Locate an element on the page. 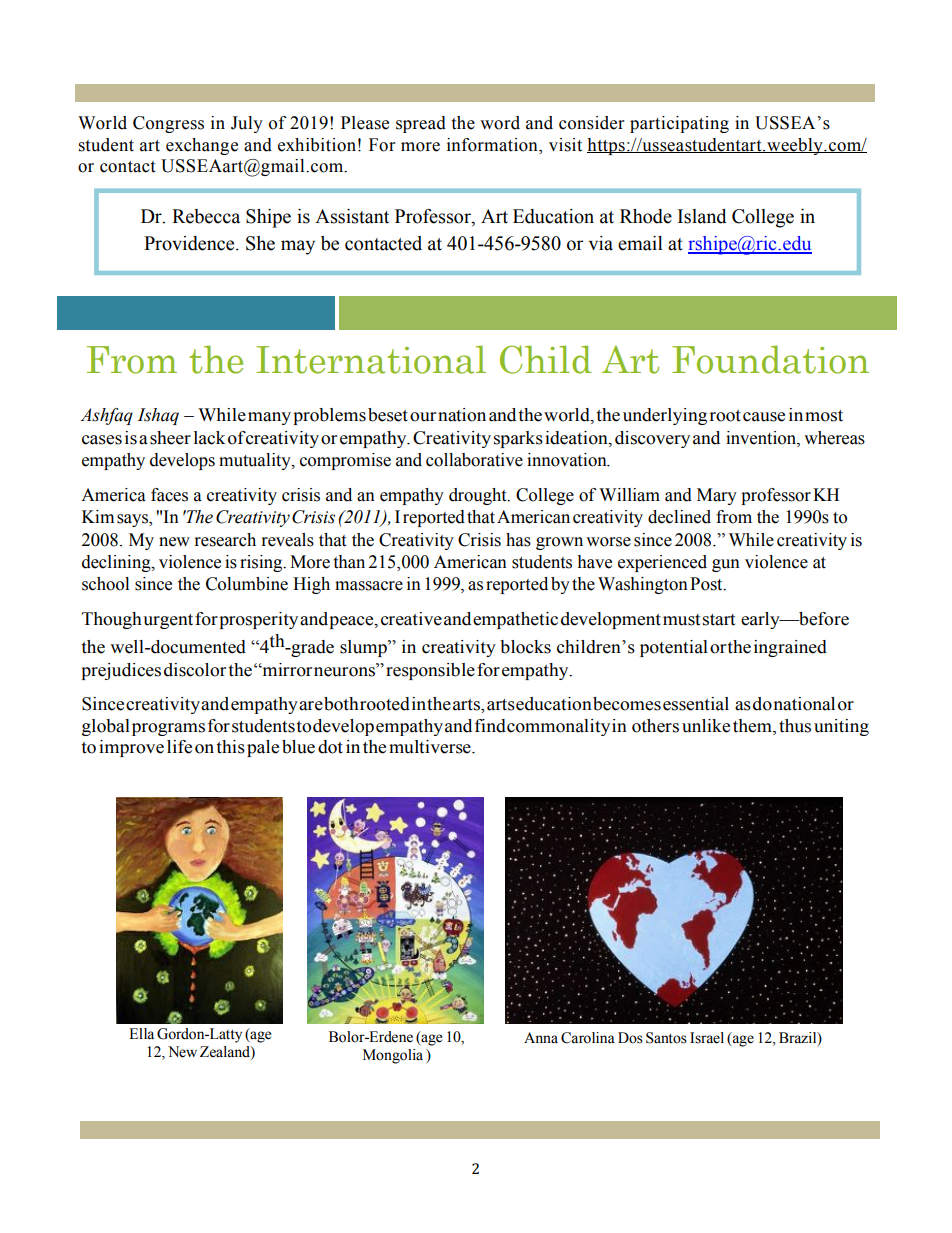 This document has width=952, height=1233. Foundation is located at coordinates (770, 359).
